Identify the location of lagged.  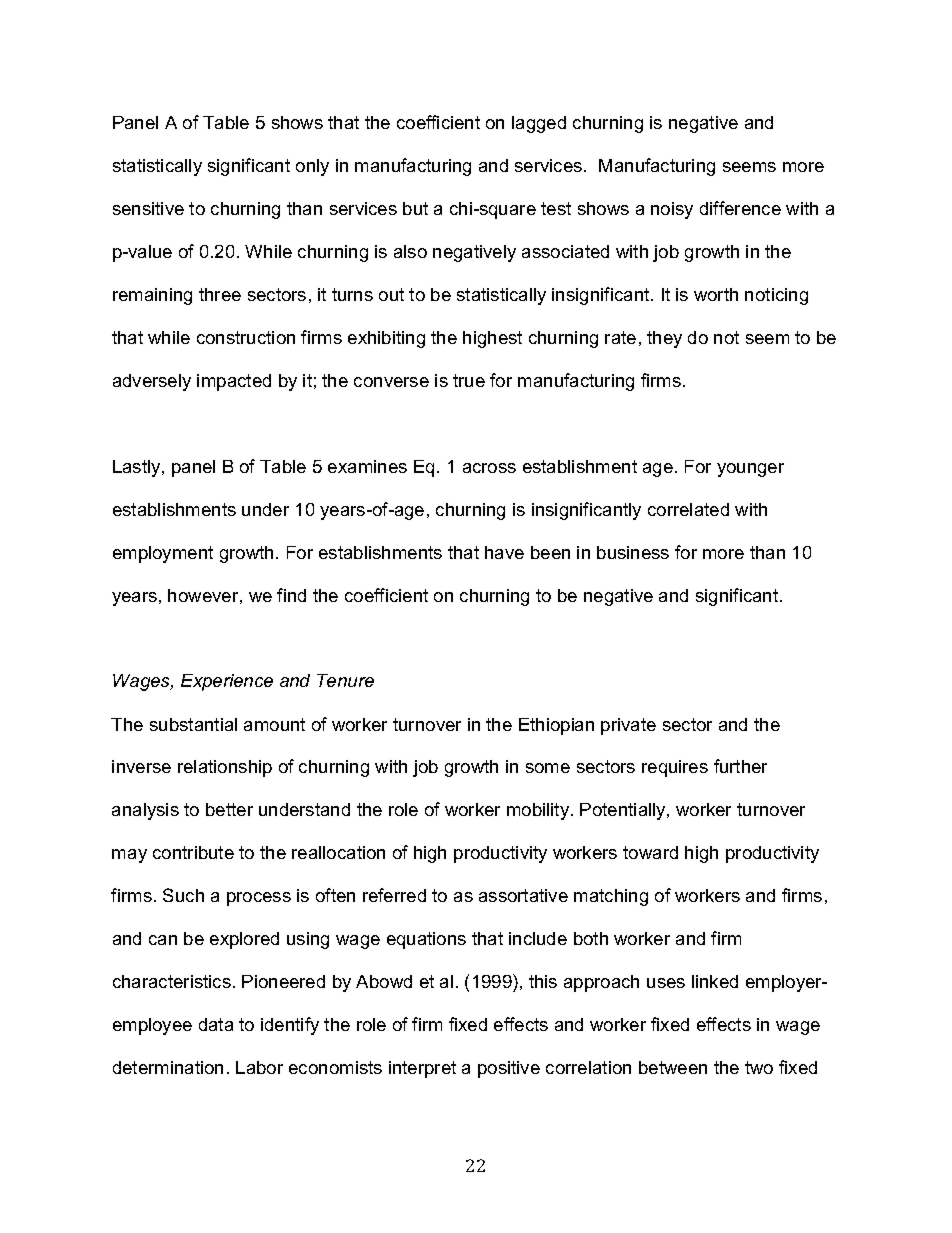
(539, 124).
